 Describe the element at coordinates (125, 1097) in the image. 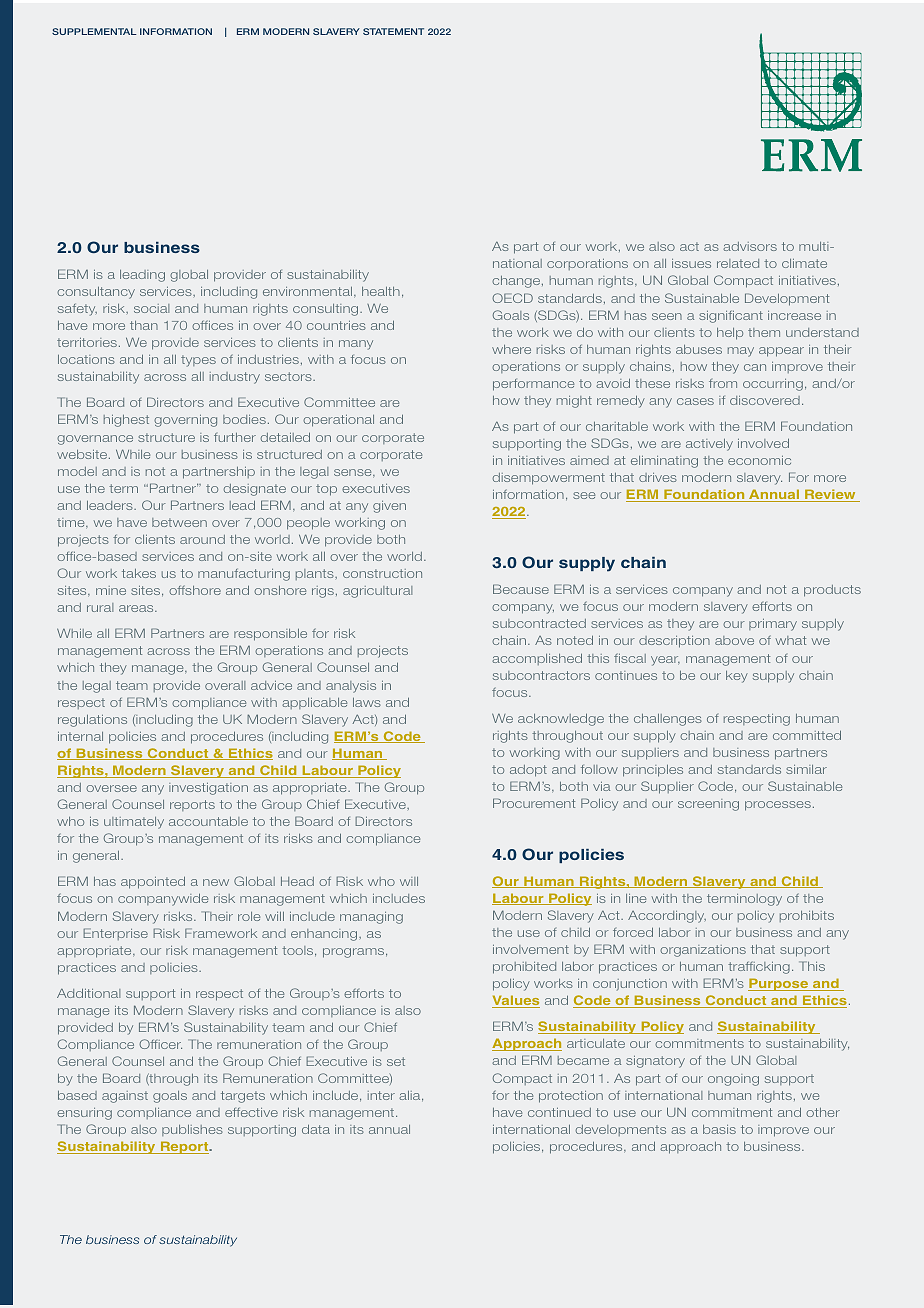

I see `against` at that location.
